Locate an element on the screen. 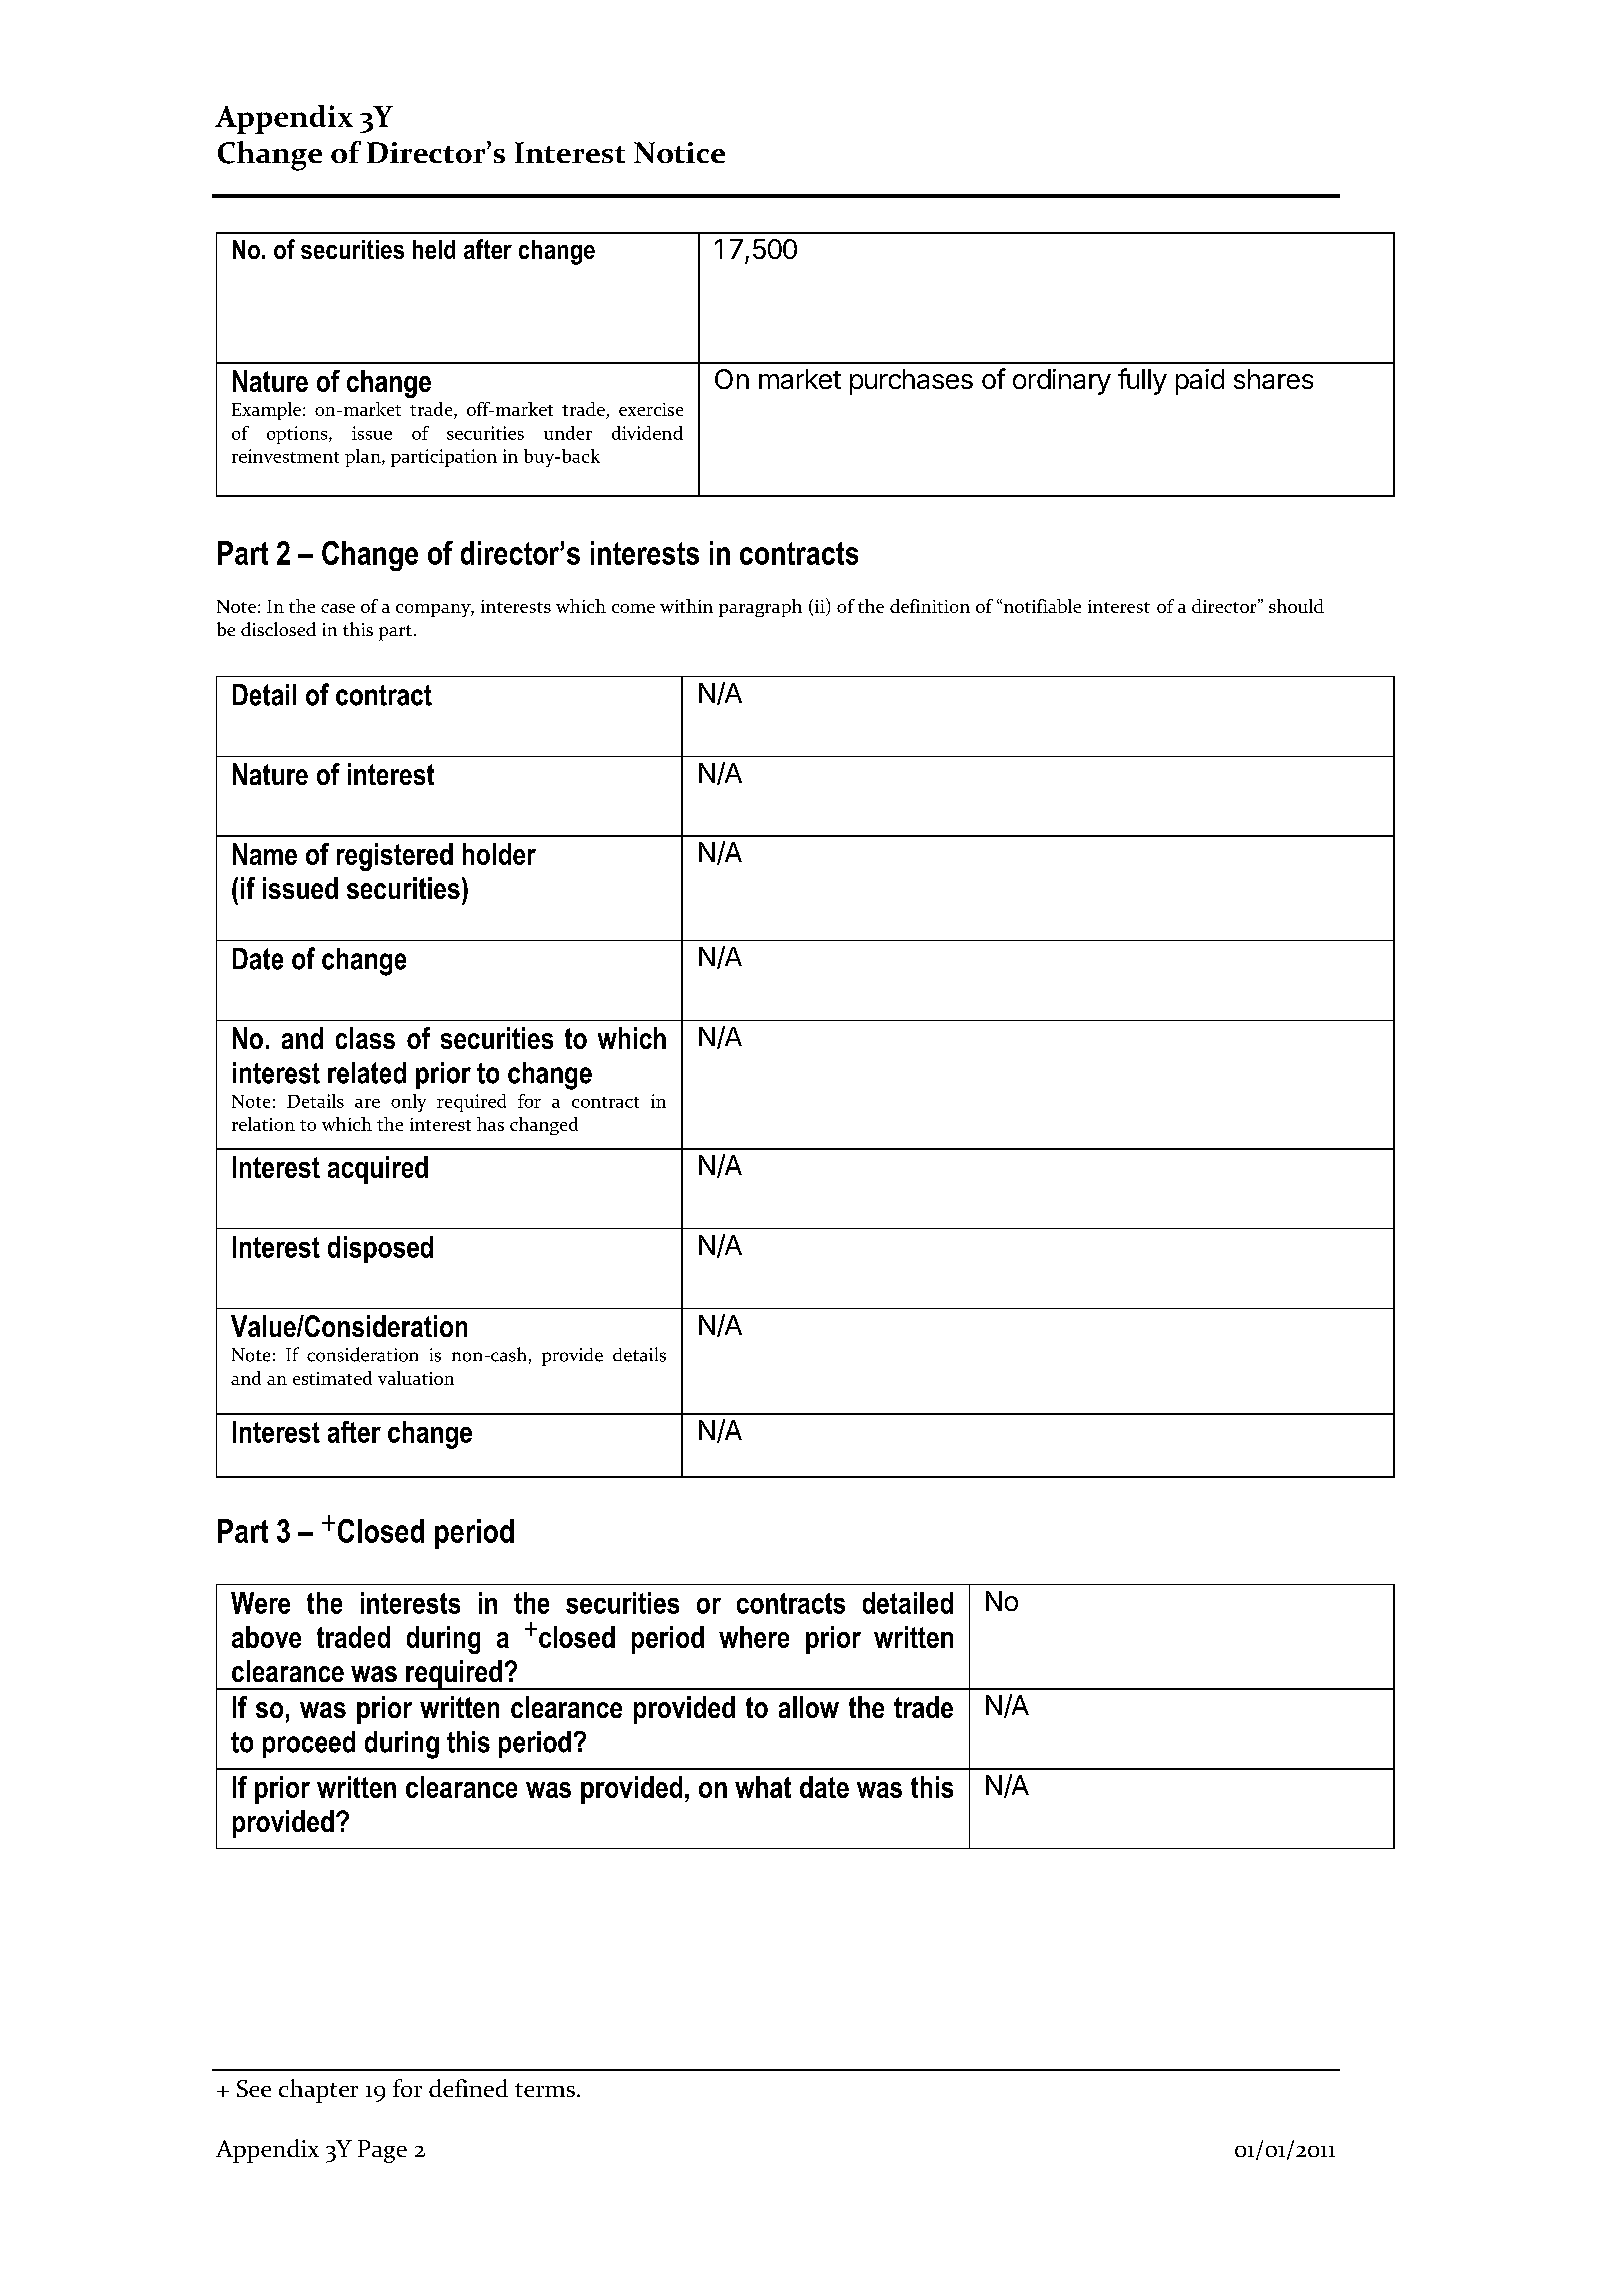 Image resolution: width=1621 pixels, height=2291 pixels. fully is located at coordinates (1142, 381).
